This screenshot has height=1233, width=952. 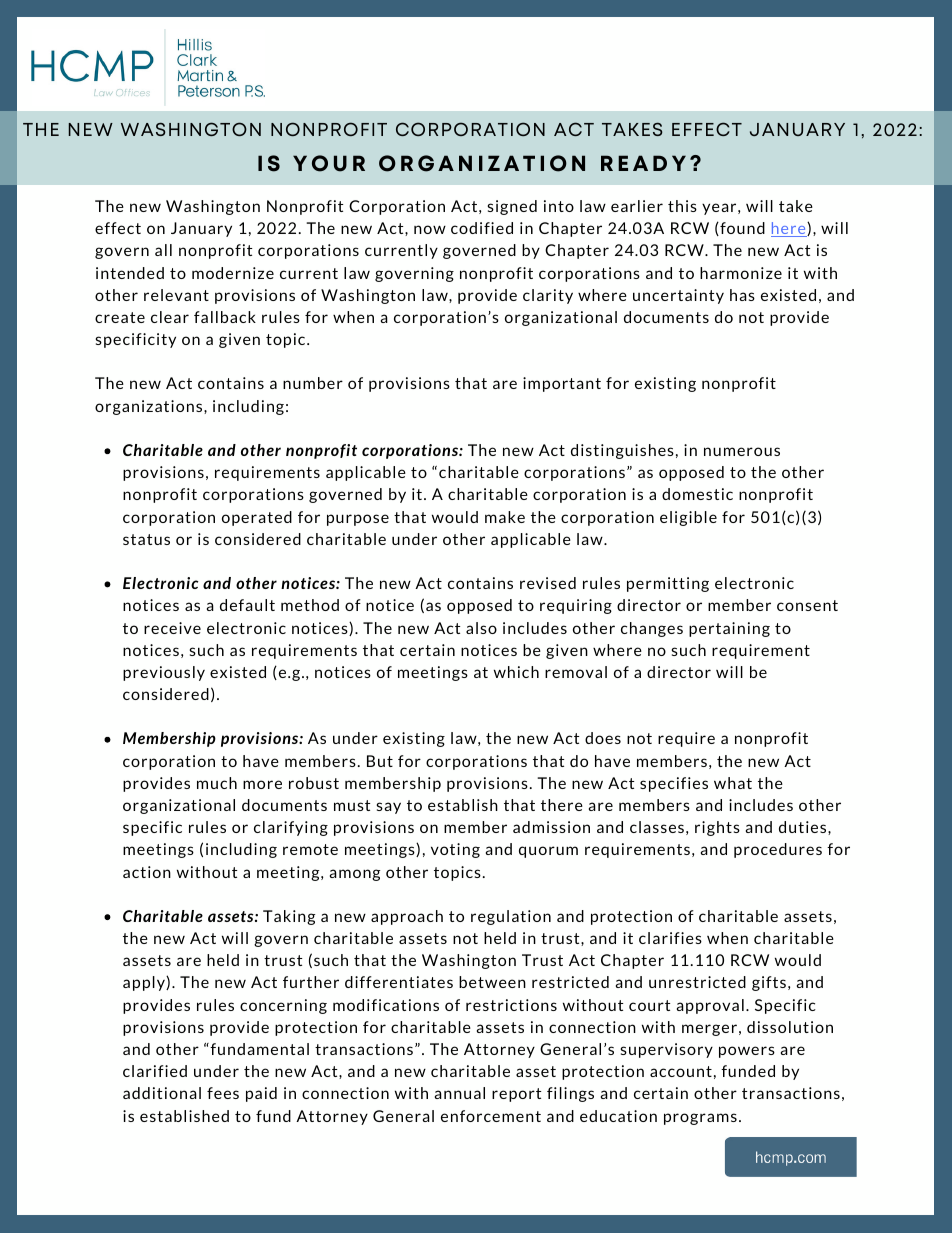 I want to click on modernize, so click(x=233, y=273).
